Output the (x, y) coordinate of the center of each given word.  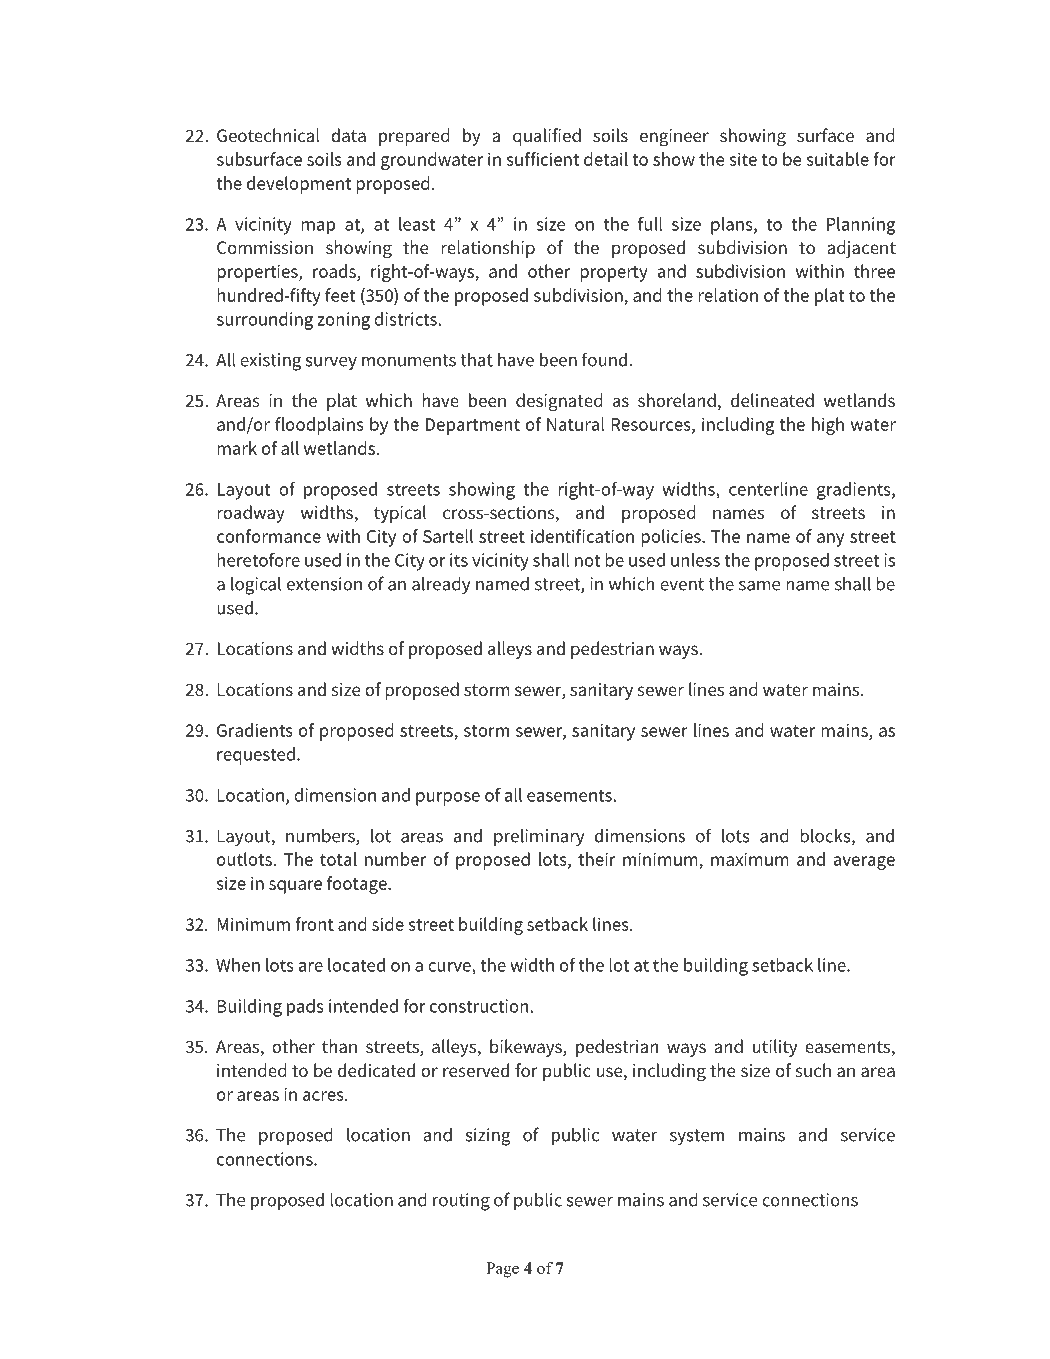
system (697, 1137)
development (299, 185)
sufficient (542, 159)
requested (256, 756)
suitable (837, 159)
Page (502, 1270)
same (759, 586)
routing (461, 1202)
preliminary (539, 837)
